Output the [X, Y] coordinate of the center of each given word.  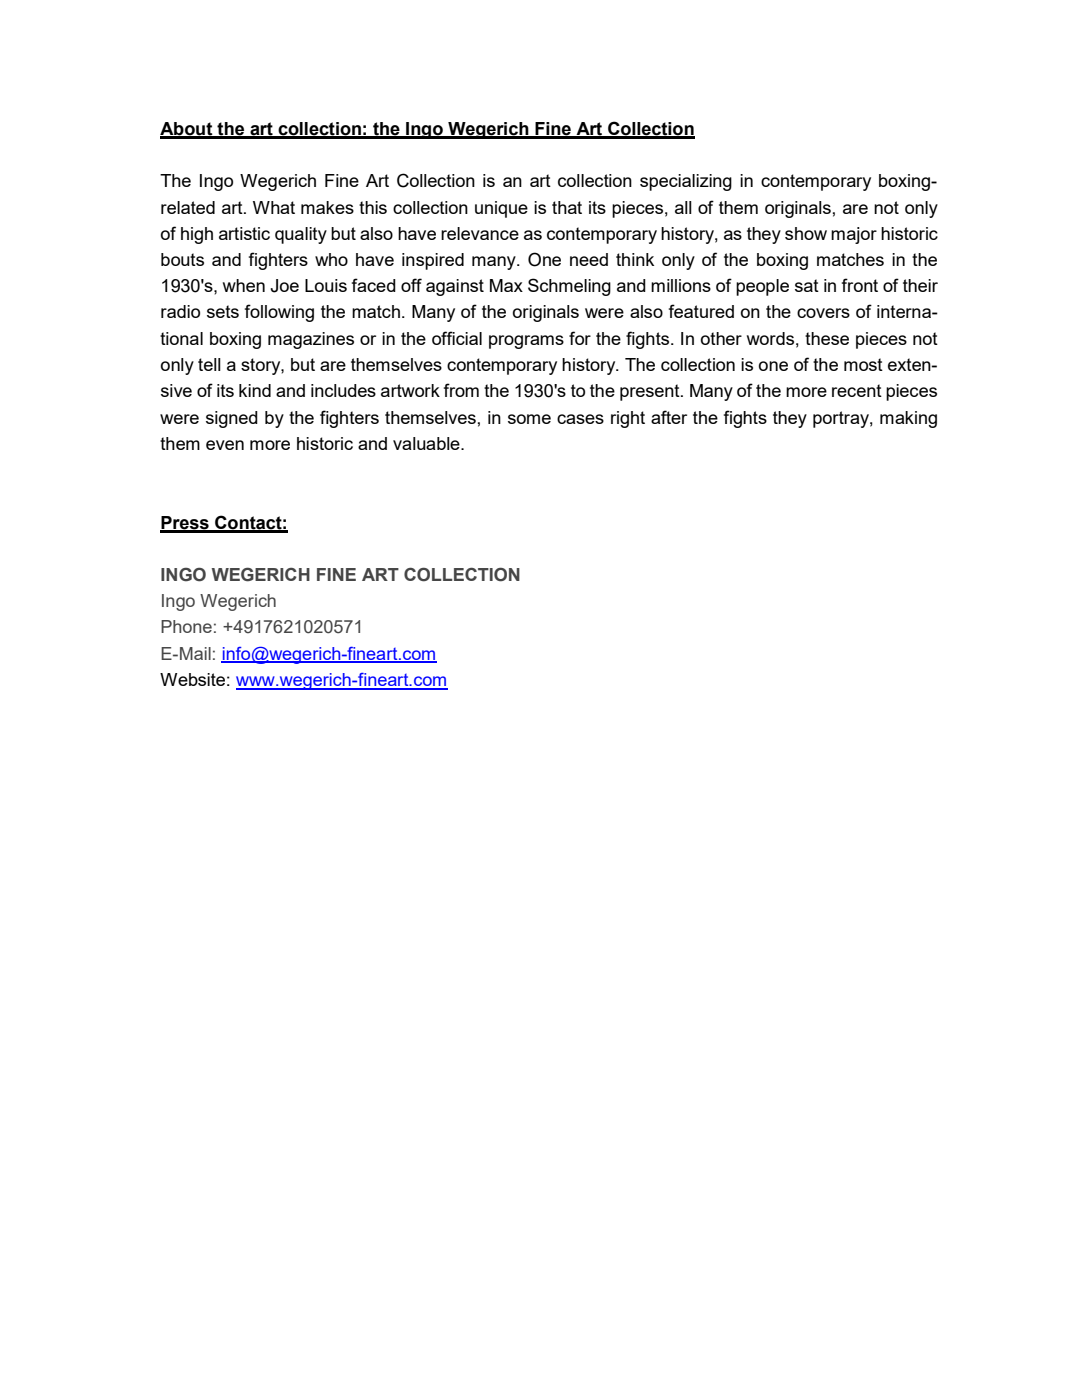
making [908, 419]
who [331, 259]
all [683, 207]
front [860, 285]
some [529, 419]
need [589, 259]
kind [255, 390]
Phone [186, 626]
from [461, 390]
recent [857, 390]
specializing [686, 182]
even [225, 445]
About [187, 130]
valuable [427, 443]
